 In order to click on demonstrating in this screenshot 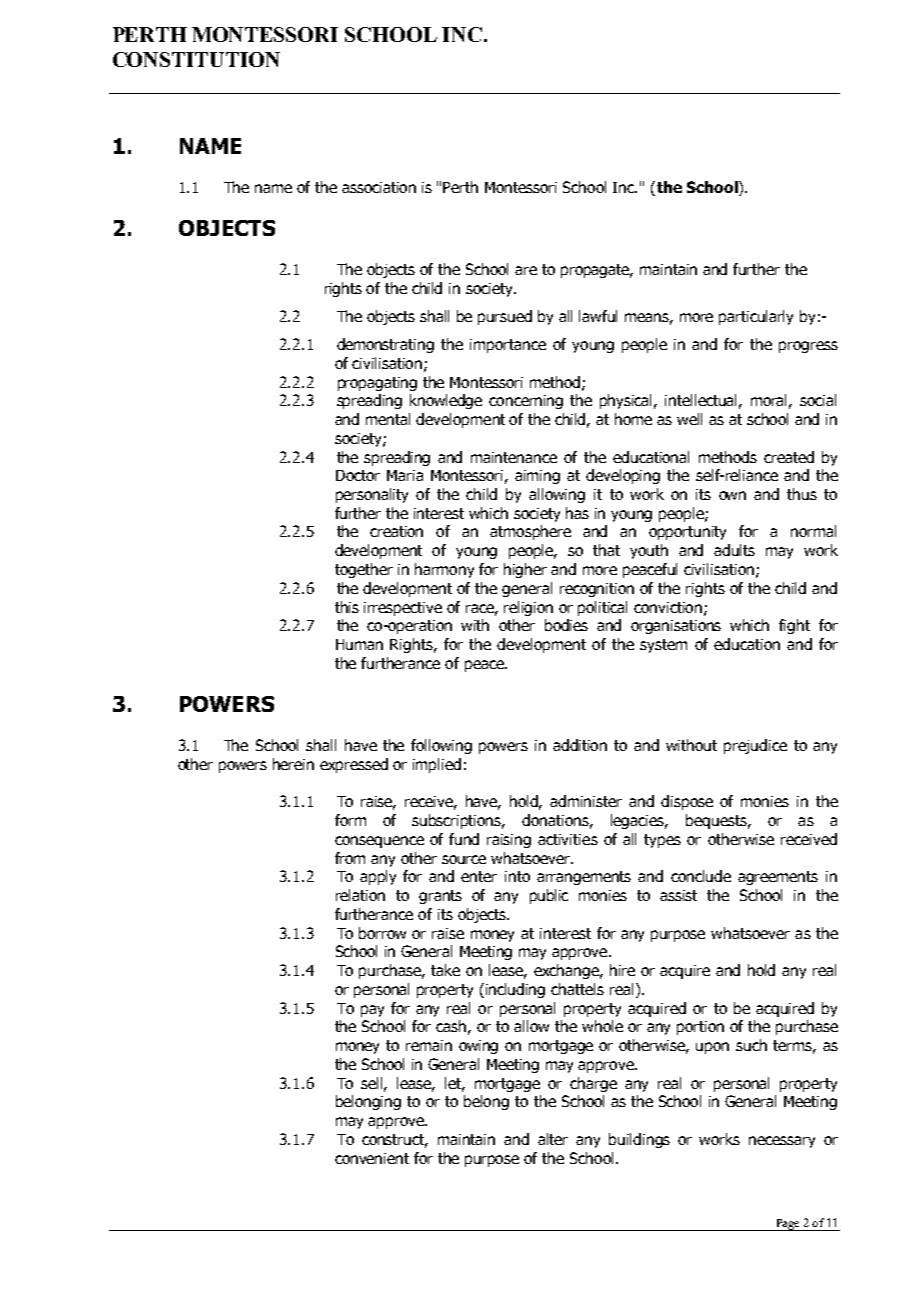, I will do `click(385, 345)`.
